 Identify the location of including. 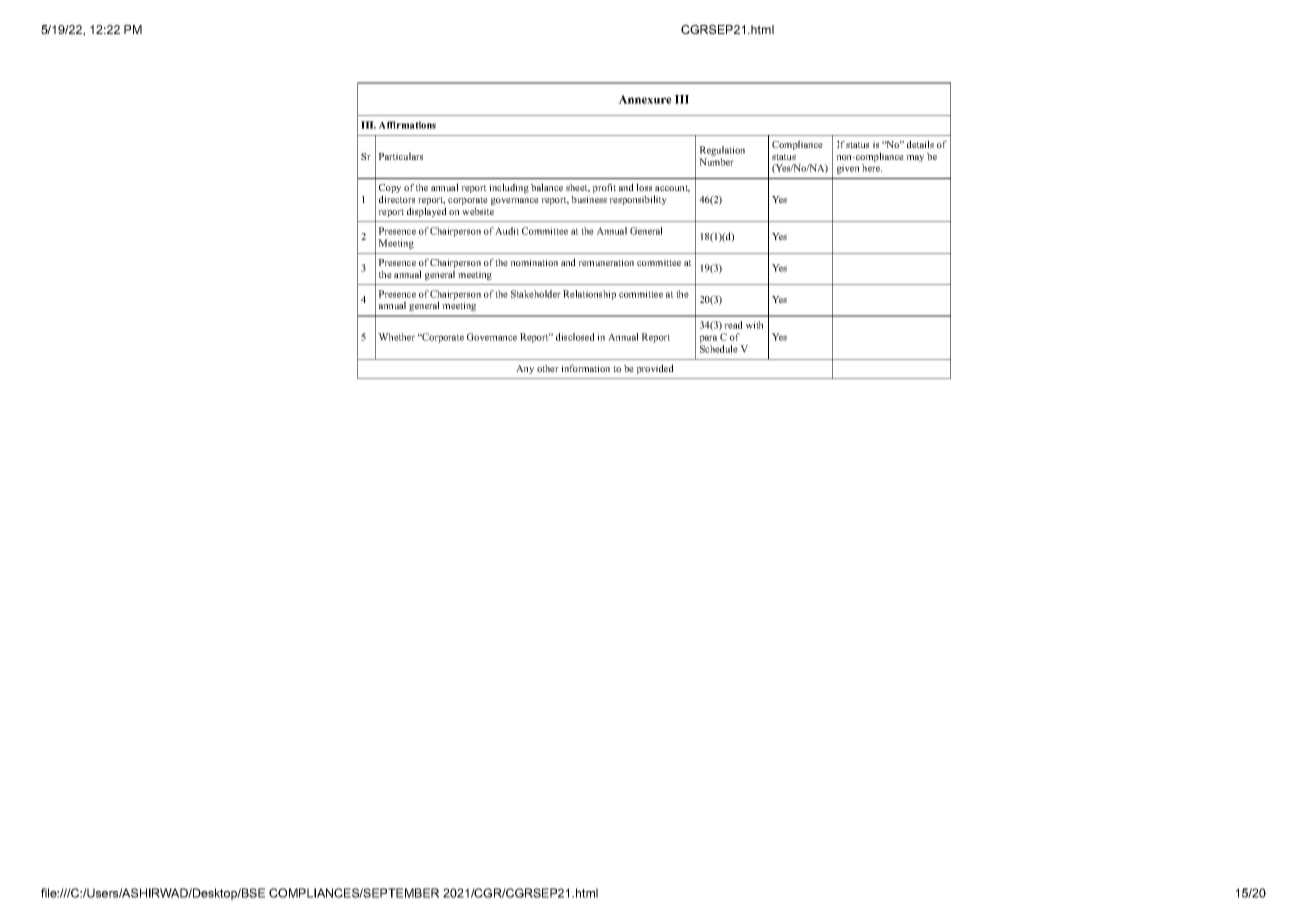
(509, 188).
